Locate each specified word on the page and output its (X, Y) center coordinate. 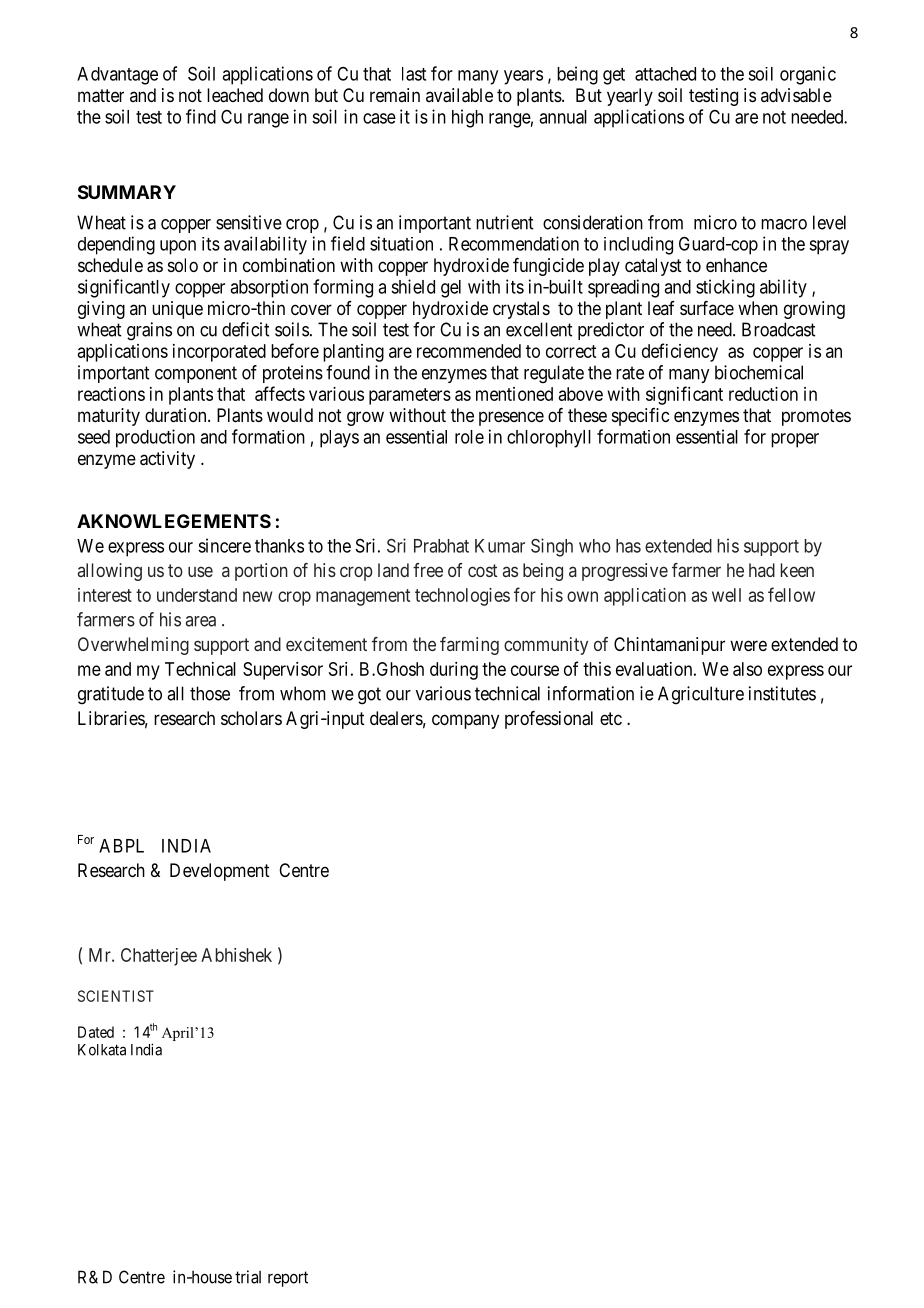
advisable (796, 95)
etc (611, 718)
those (210, 693)
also (747, 669)
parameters (410, 396)
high (467, 118)
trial (248, 1277)
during (454, 671)
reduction (763, 394)
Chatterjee (159, 957)
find (201, 116)
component (196, 374)
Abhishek (236, 955)
